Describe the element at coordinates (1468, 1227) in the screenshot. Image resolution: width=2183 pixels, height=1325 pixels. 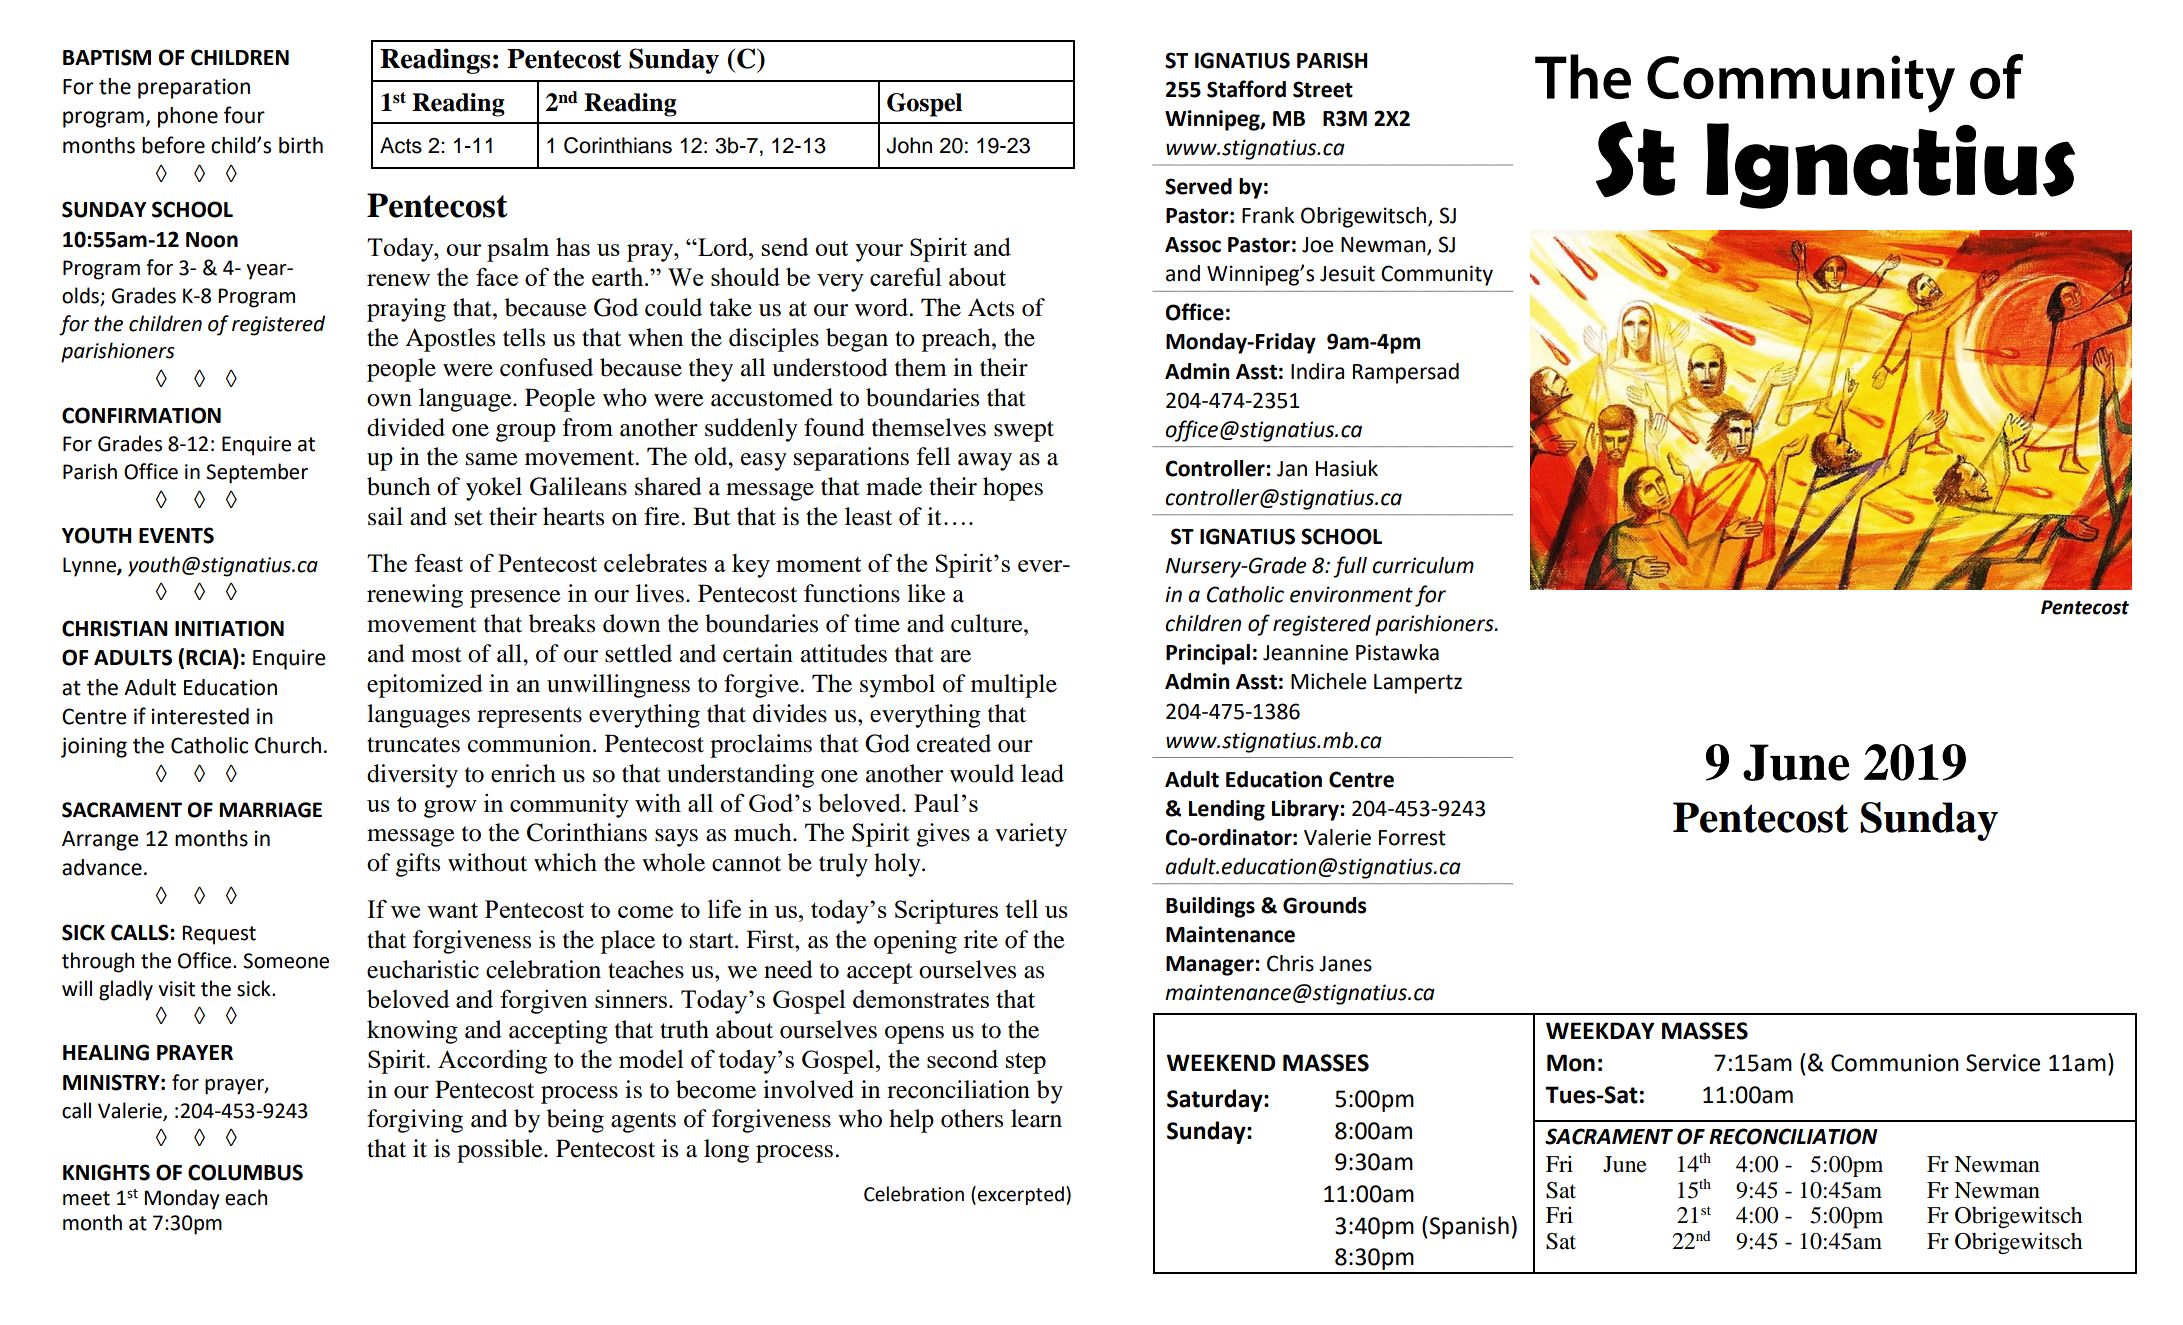
I see `Spanish` at that location.
